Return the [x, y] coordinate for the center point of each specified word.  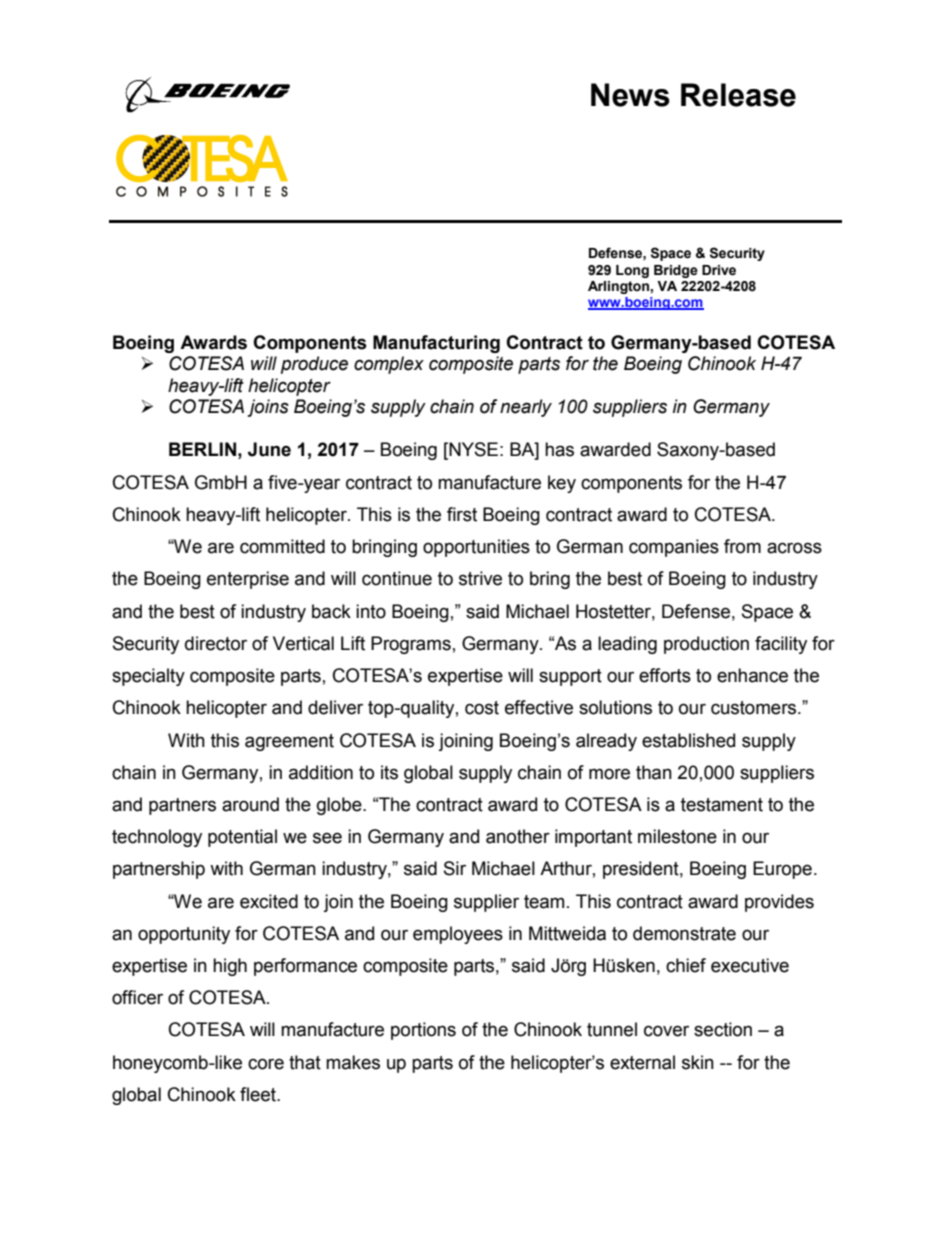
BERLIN [202, 449]
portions [423, 1031]
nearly [526, 408]
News [630, 95]
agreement [289, 742]
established [688, 740]
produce [314, 365]
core [266, 1064]
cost [482, 708]
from [742, 546]
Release [738, 95]
